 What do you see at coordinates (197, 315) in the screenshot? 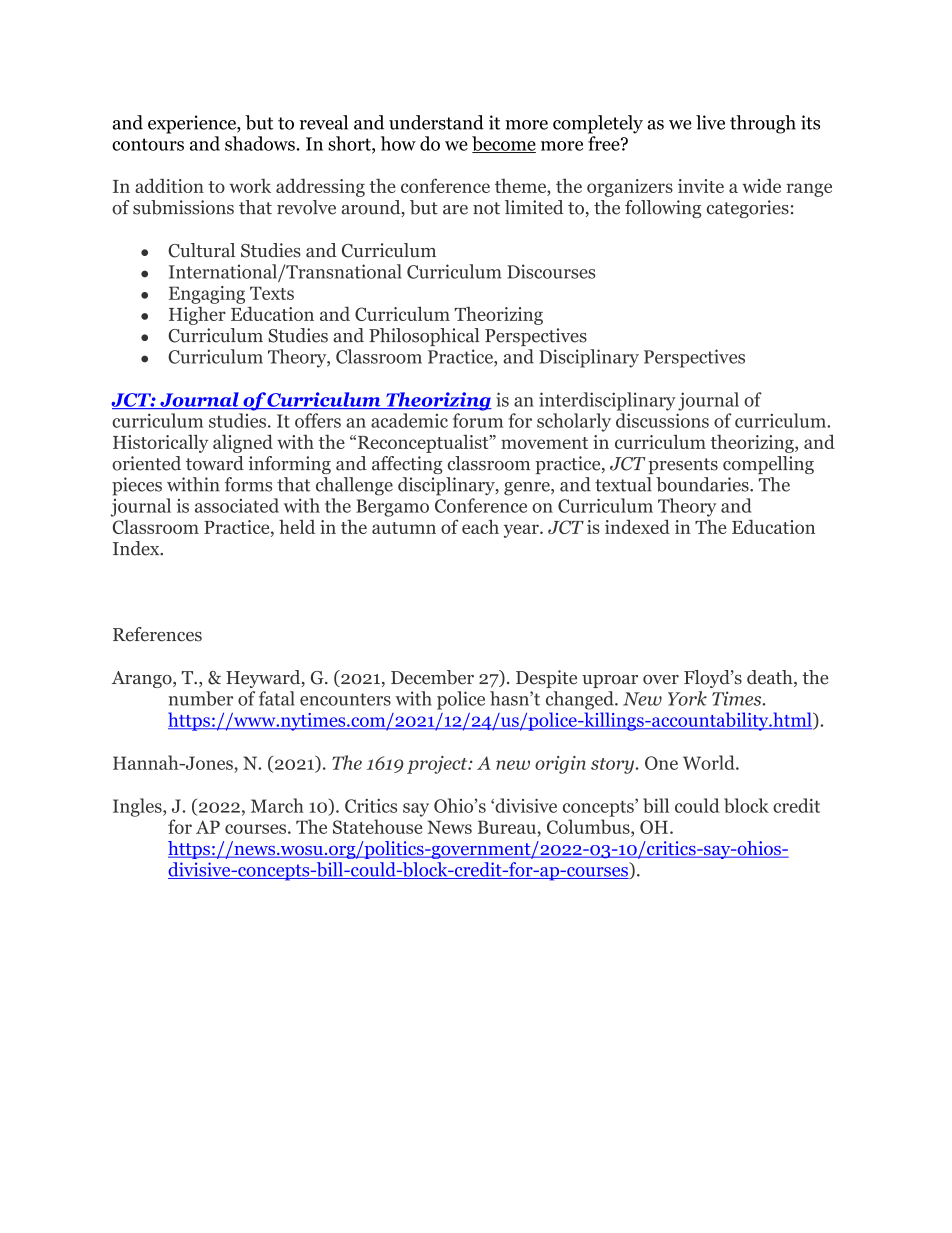
I see `Higher` at bounding box center [197, 315].
